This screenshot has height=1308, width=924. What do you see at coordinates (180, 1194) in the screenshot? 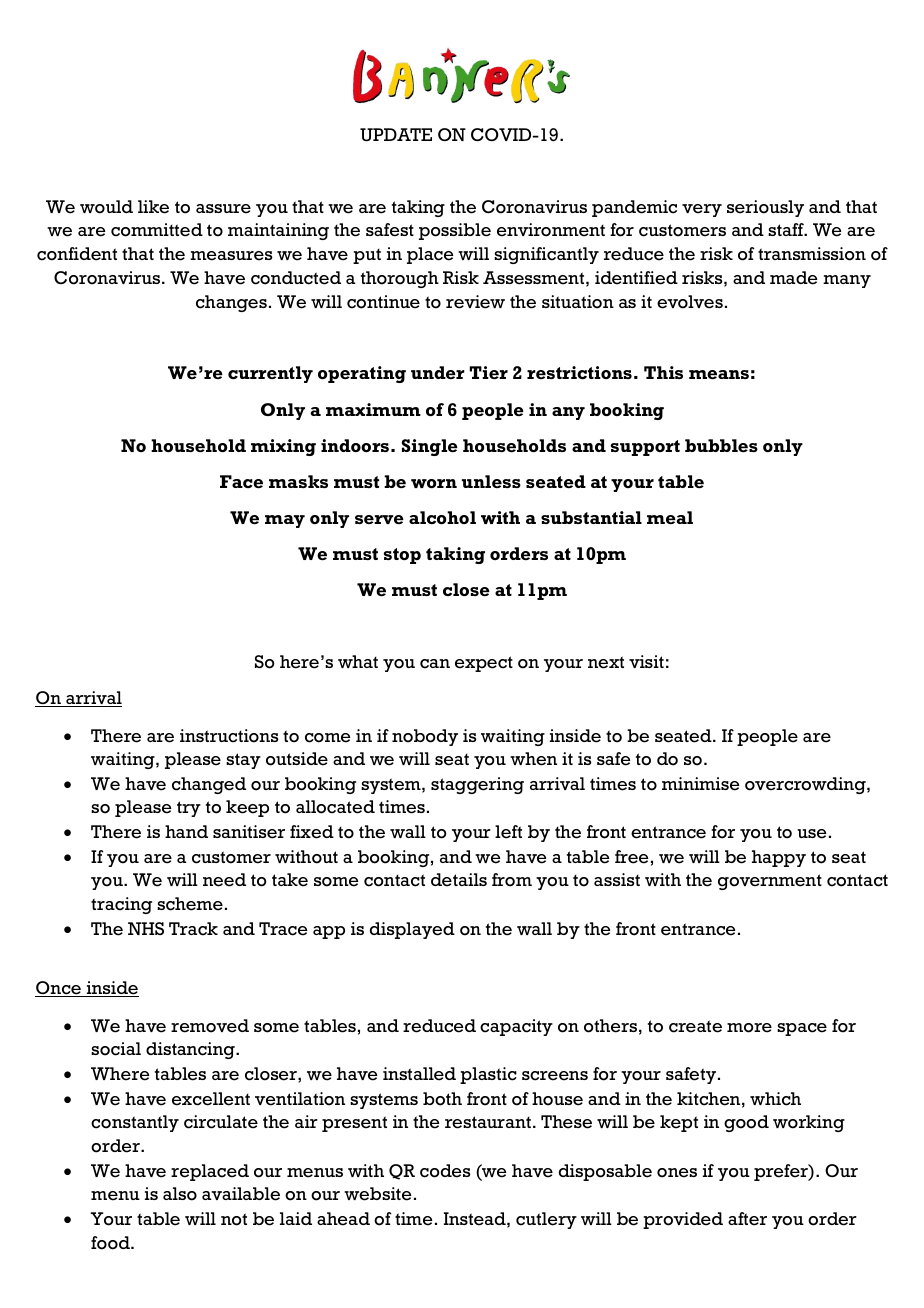
I see `also` at bounding box center [180, 1194].
